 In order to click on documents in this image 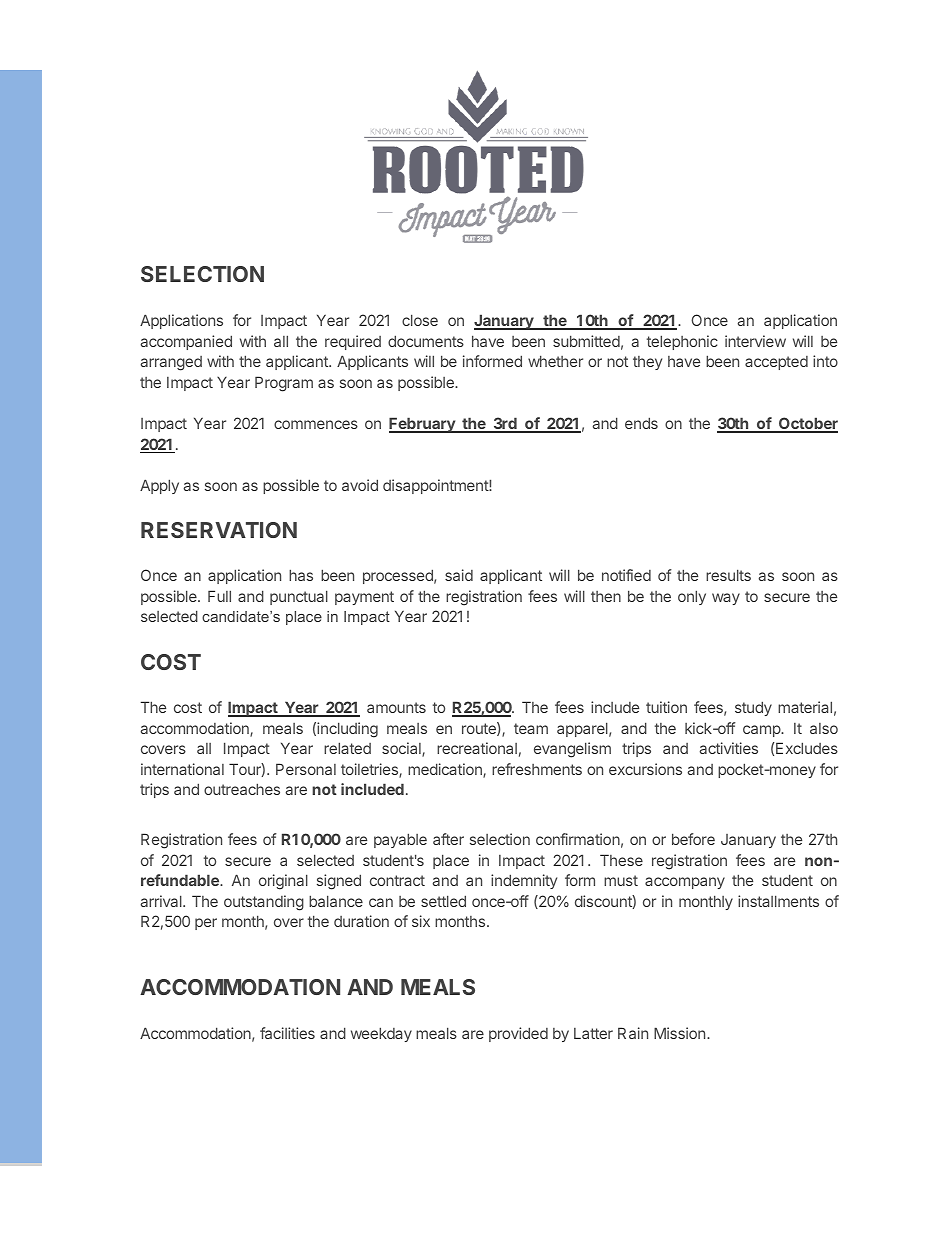, I will do `click(426, 341)`.
